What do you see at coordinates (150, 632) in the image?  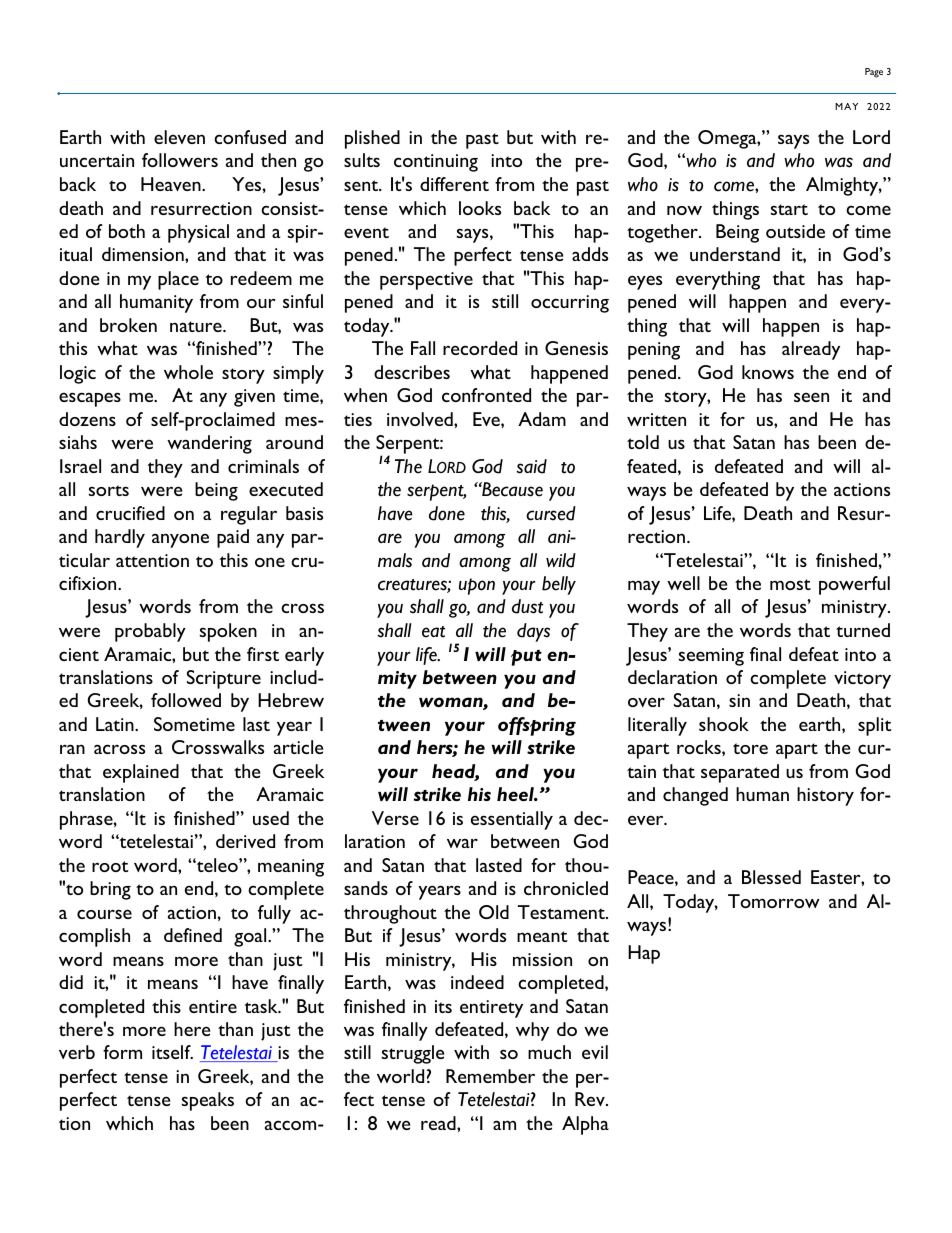 I see `probably` at bounding box center [150, 632].
